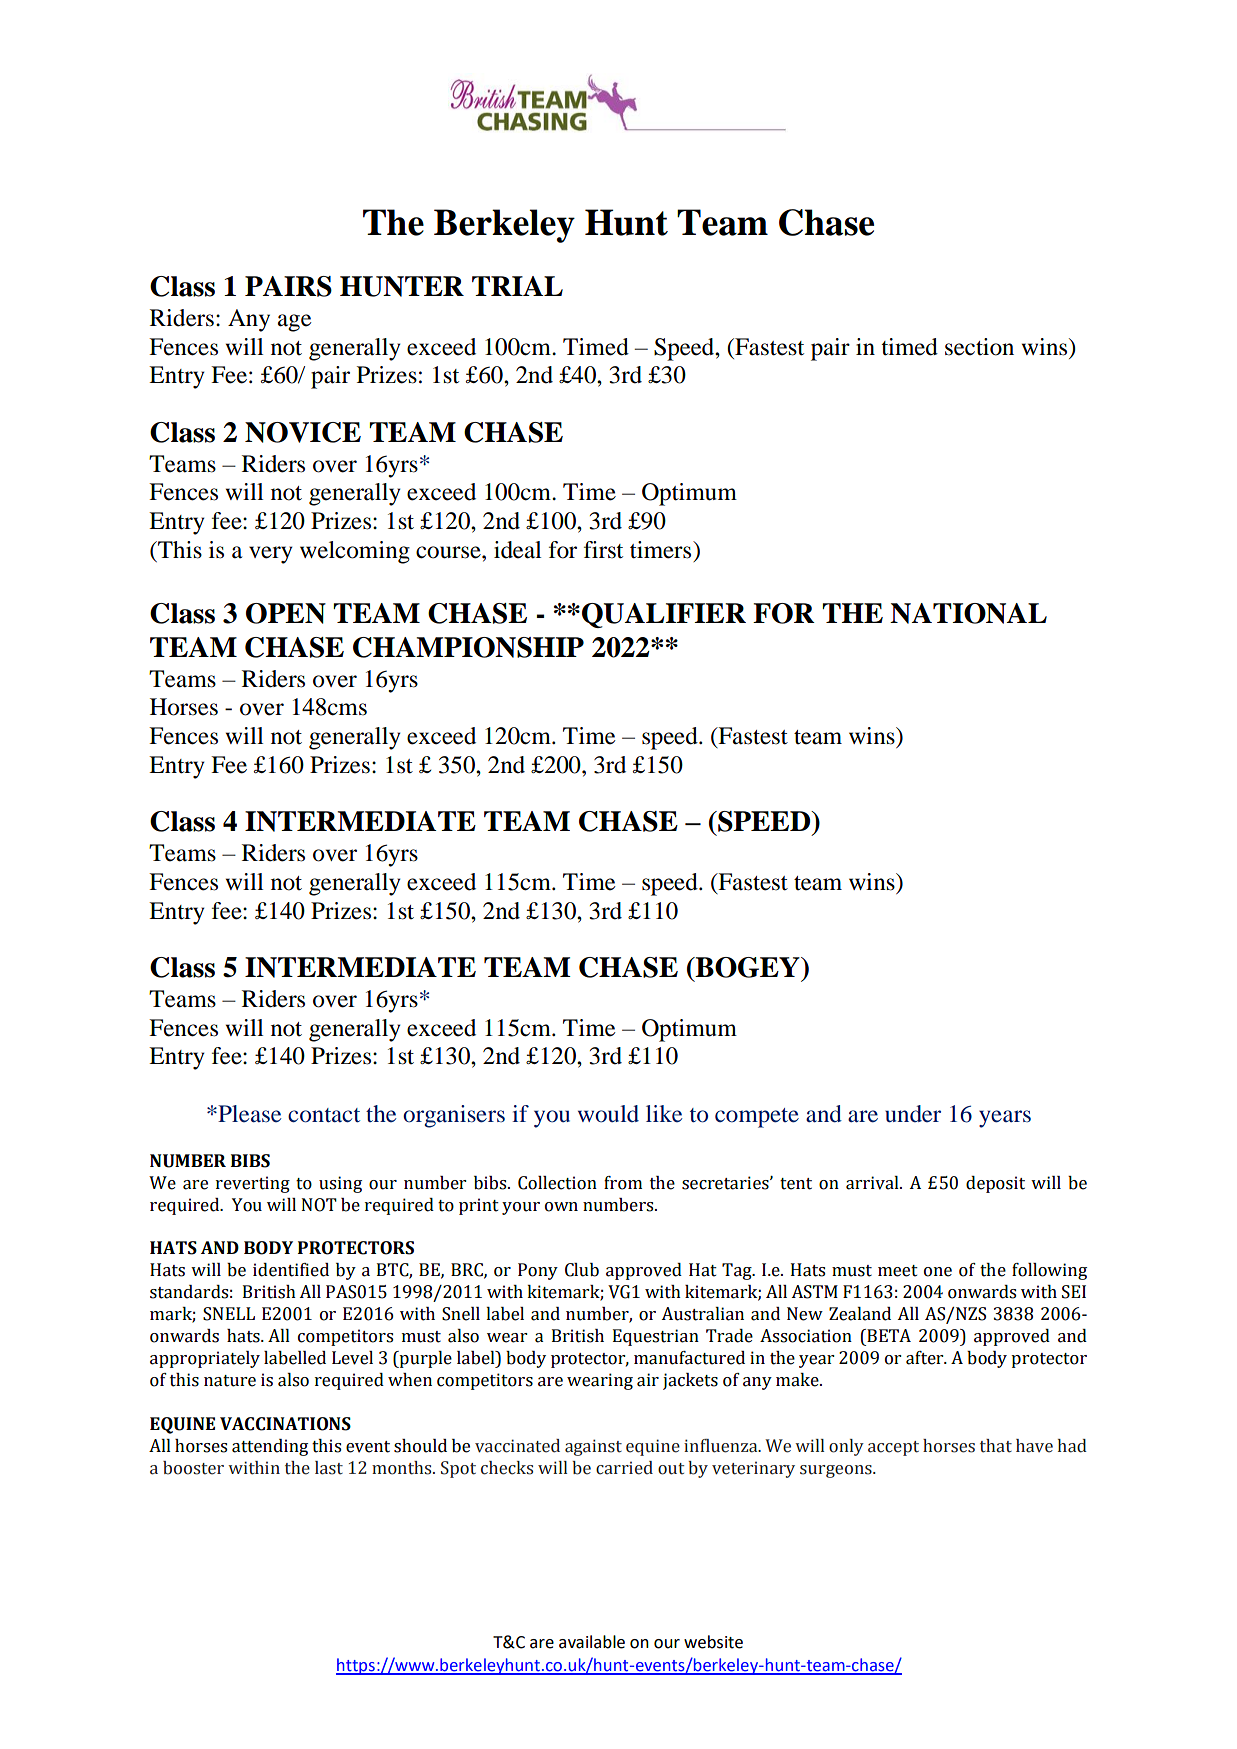  I want to click on TRIAL, so click(517, 286).
